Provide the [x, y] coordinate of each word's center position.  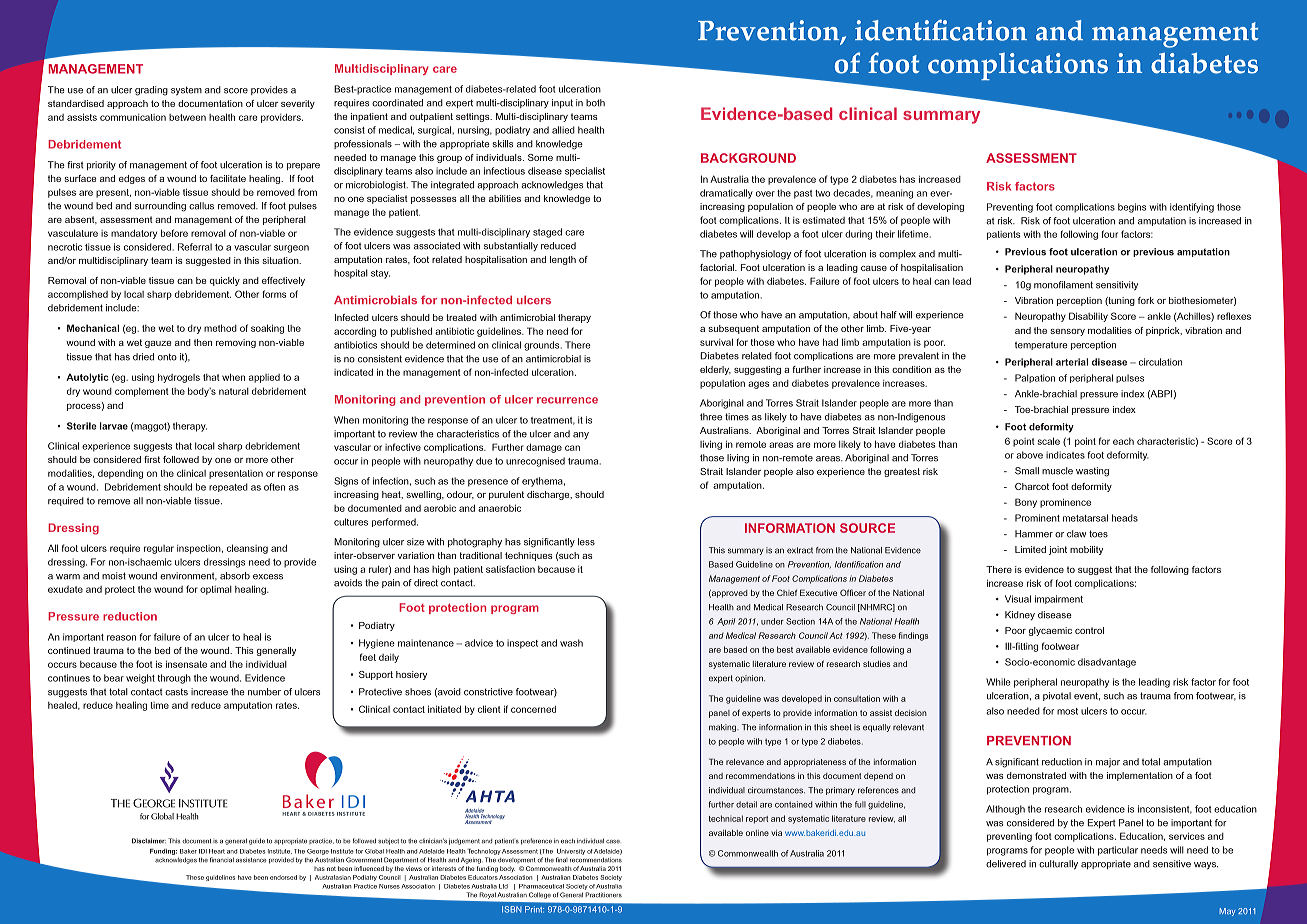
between [187, 117]
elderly [715, 370]
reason [121, 638]
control [1089, 630]
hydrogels [179, 378]
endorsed [283, 877]
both [595, 103]
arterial [1072, 362]
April [726, 622]
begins [1132, 208]
